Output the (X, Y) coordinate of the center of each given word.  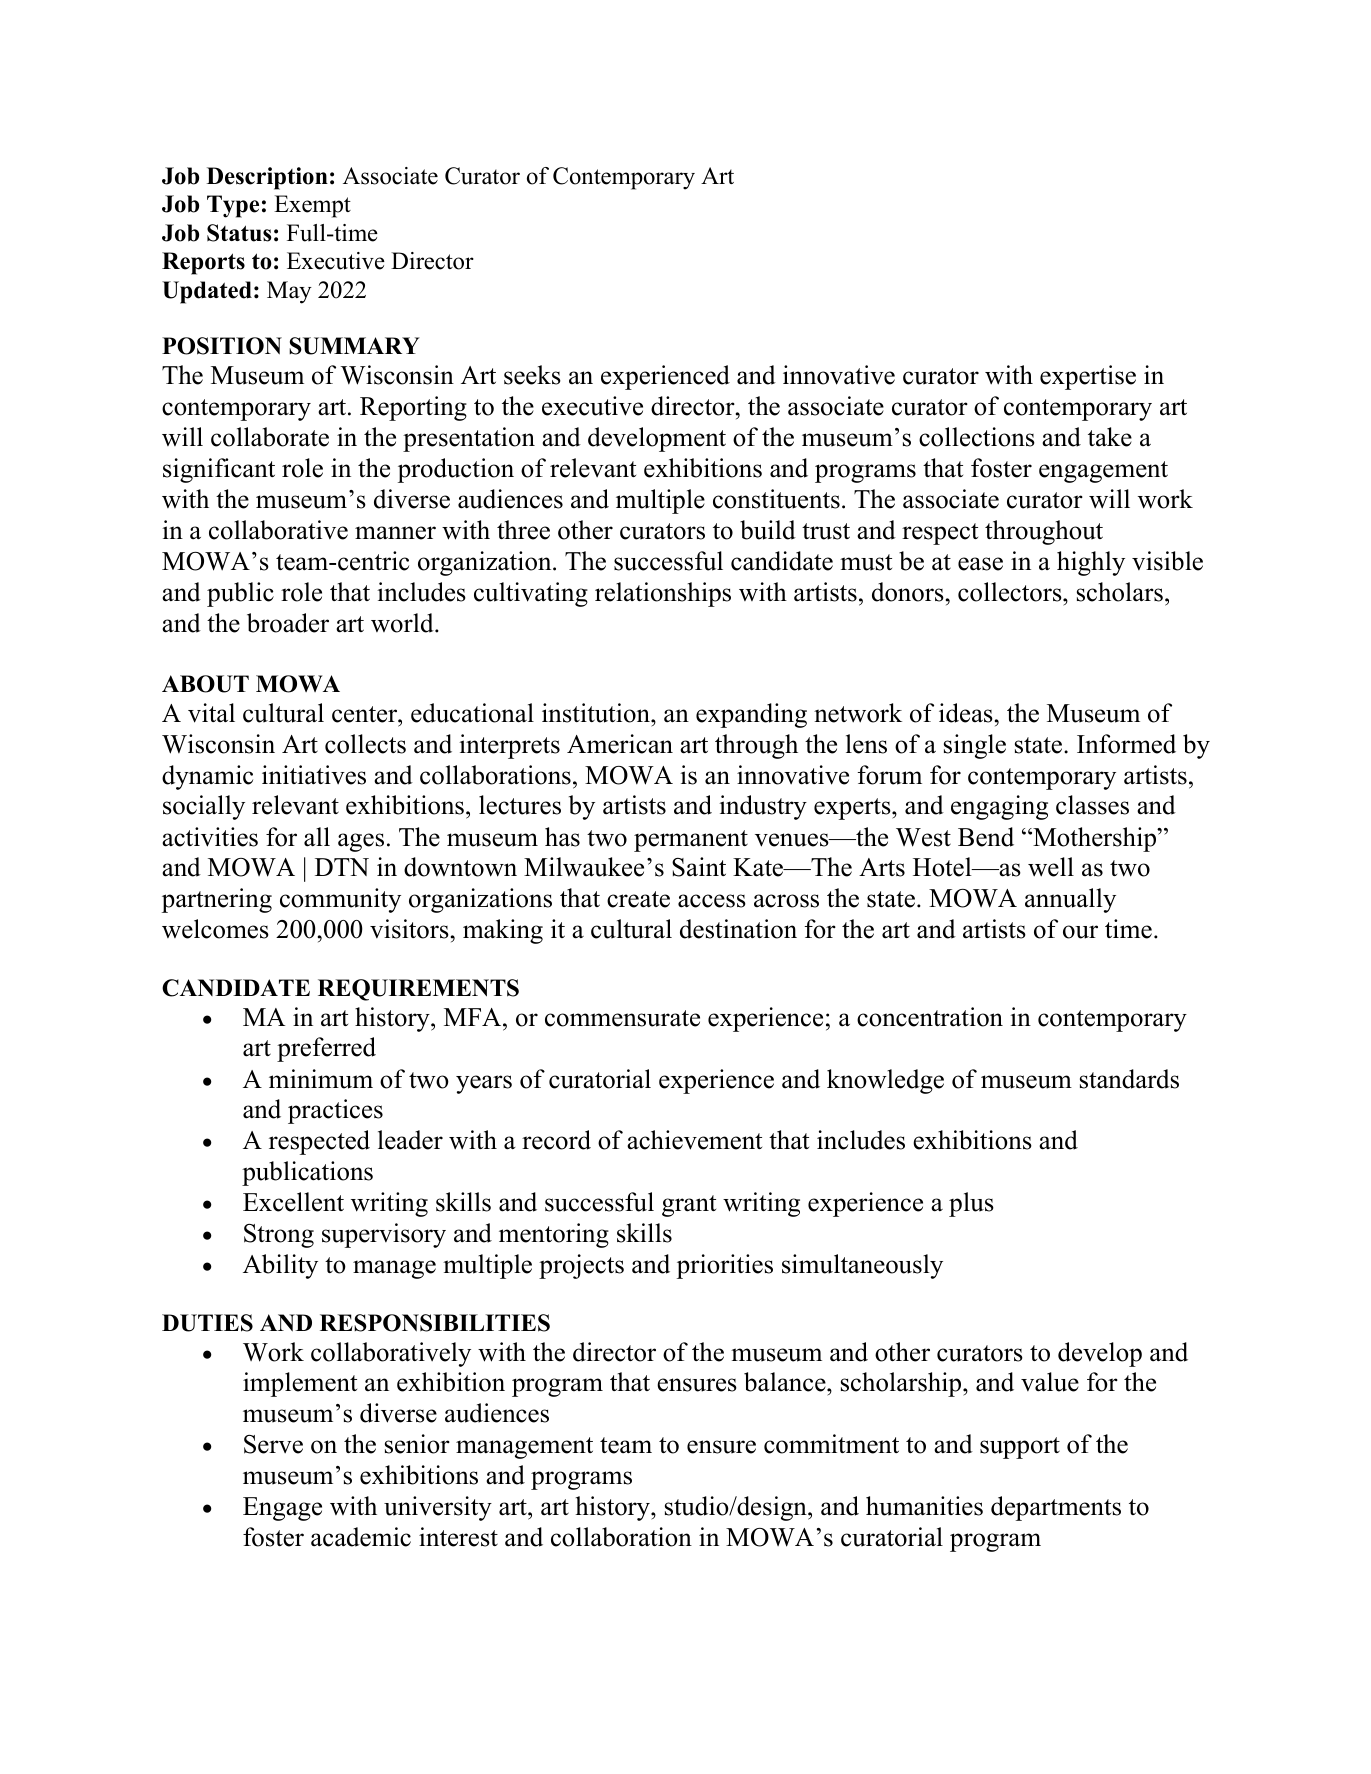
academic (361, 1537)
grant (689, 1206)
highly (1091, 563)
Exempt (312, 206)
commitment (831, 1444)
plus (971, 1204)
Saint (699, 867)
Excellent (293, 1202)
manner (395, 533)
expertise (1088, 377)
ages (361, 842)
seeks (532, 375)
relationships (663, 594)
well (1051, 867)
